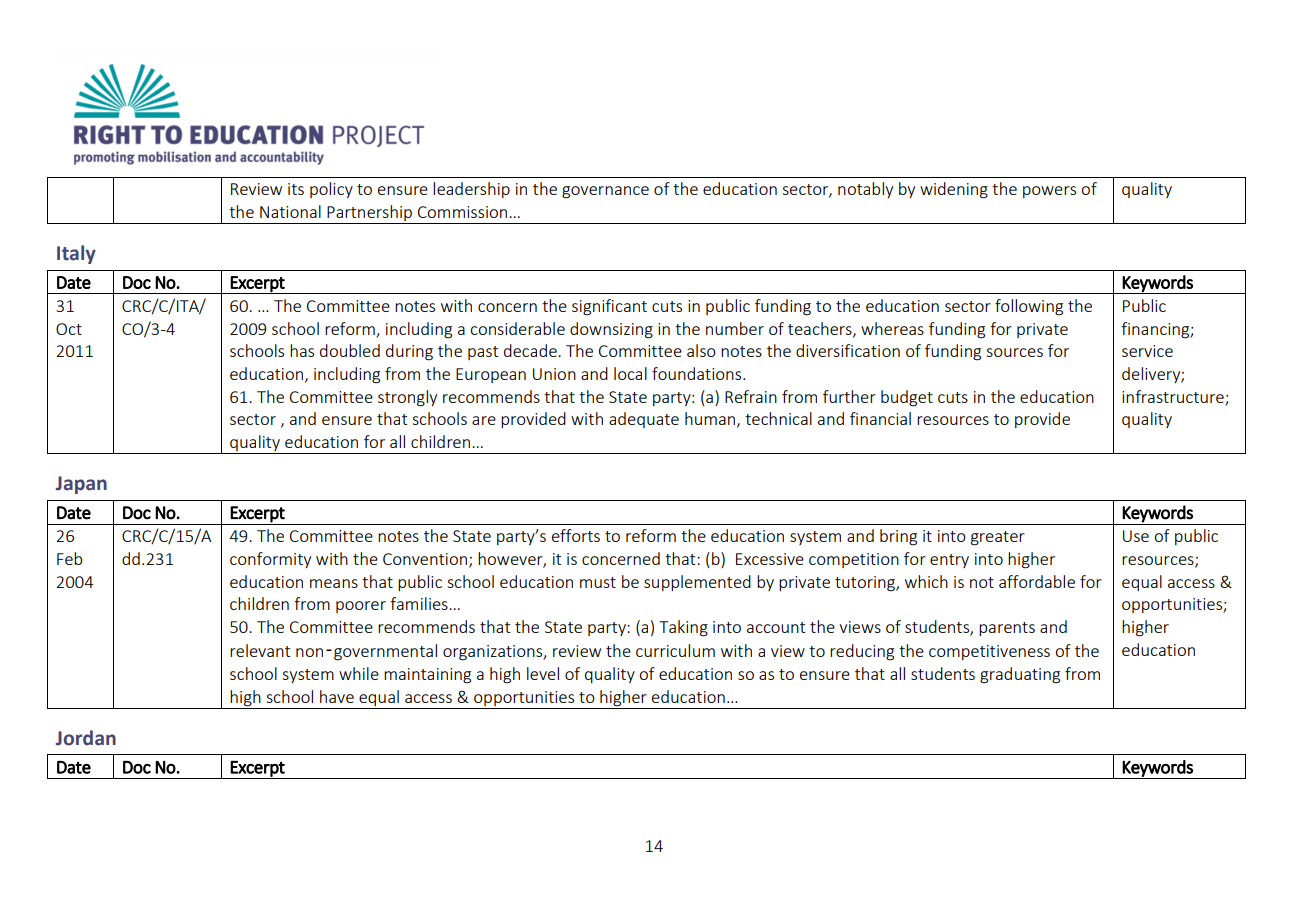 Image resolution: width=1308 pixels, height=924 pixels. I want to click on powers, so click(1049, 192).
